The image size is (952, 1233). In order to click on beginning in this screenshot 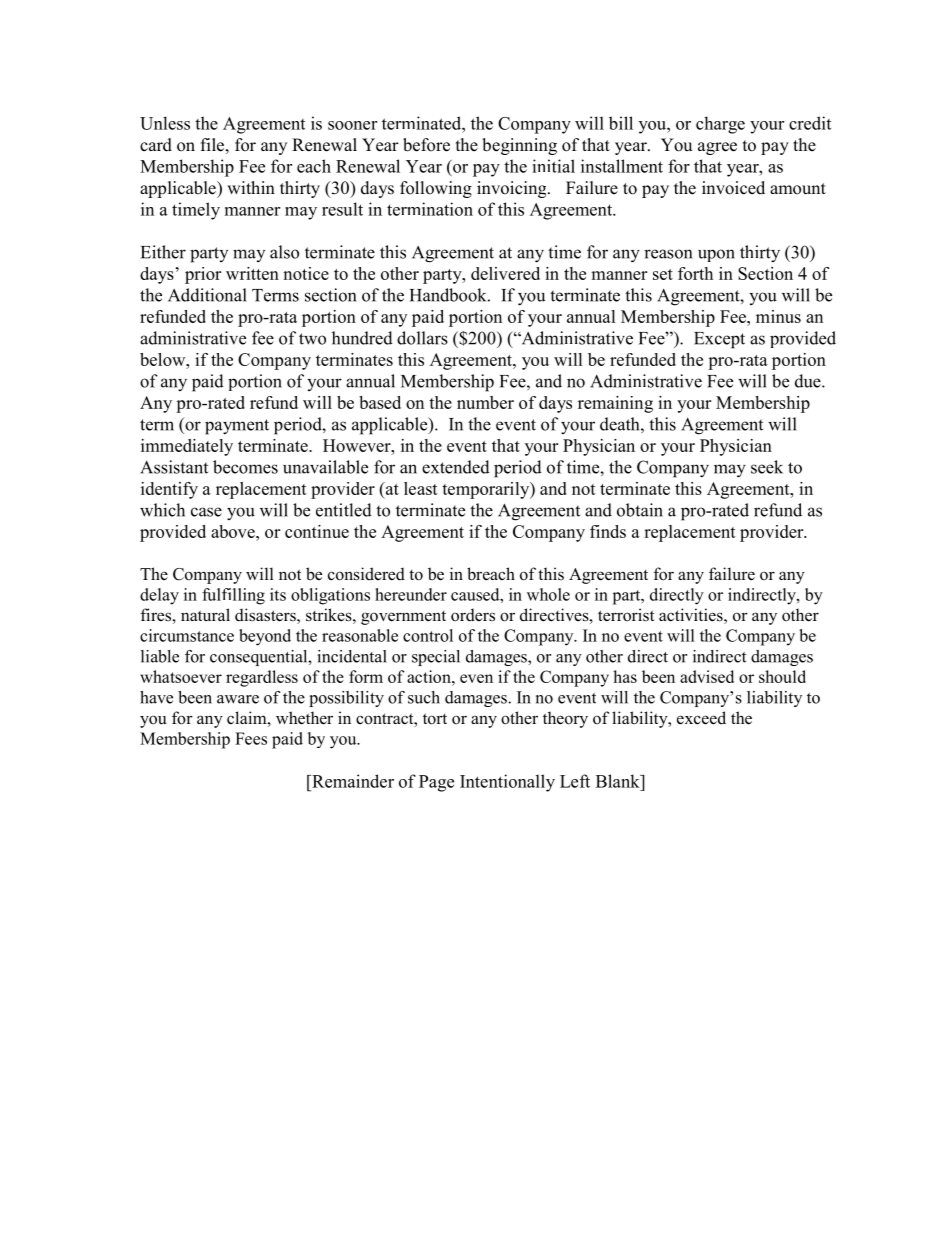, I will do `click(519, 146)`.
